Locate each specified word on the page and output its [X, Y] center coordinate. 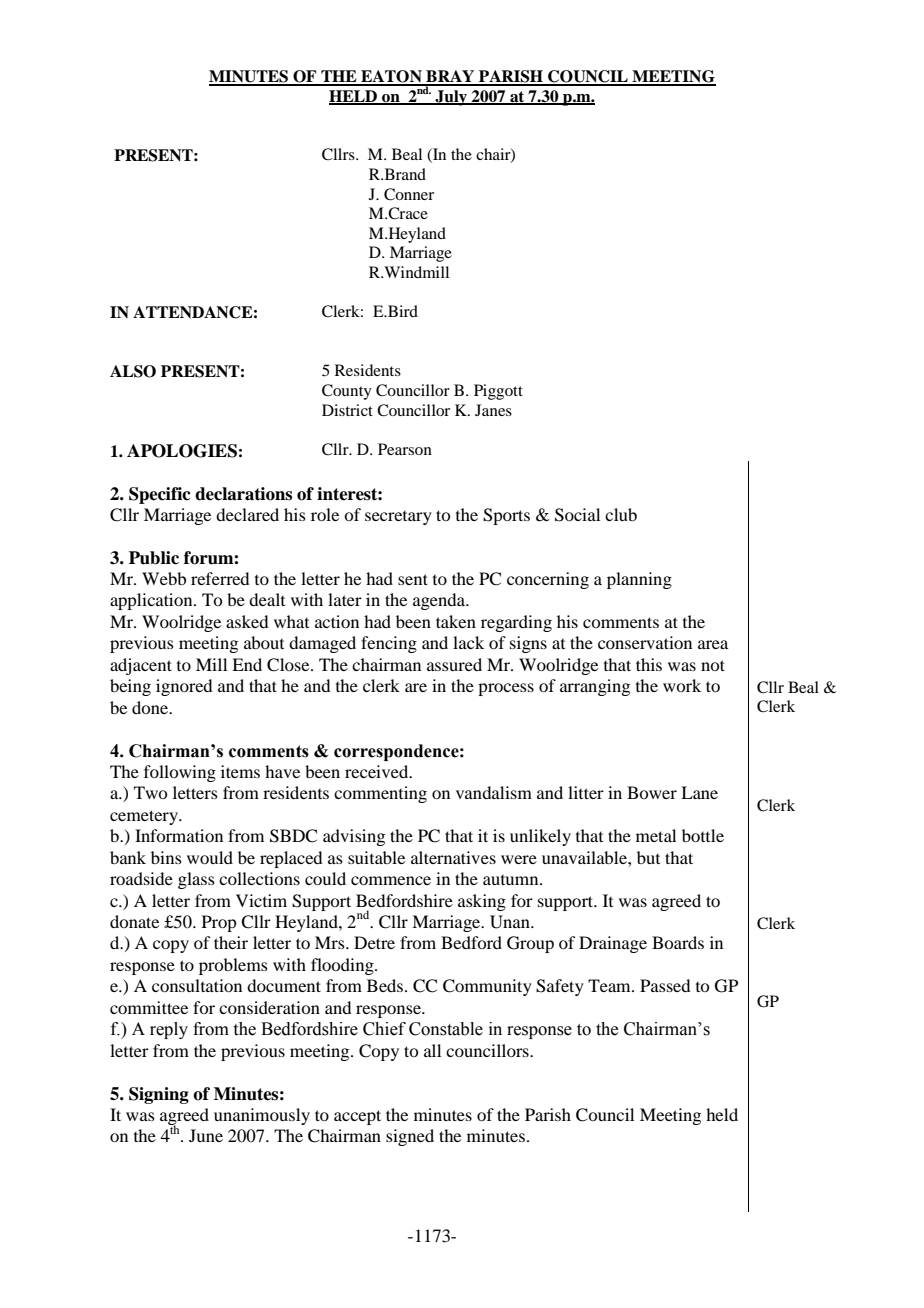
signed [410, 1137]
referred [220, 578]
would [210, 857]
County [347, 392]
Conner [409, 194]
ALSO [133, 371]
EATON [391, 77]
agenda [440, 601]
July [451, 98]
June [206, 1135]
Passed [665, 985]
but [648, 857]
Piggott [498, 392]
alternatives [453, 857]
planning [639, 580]
